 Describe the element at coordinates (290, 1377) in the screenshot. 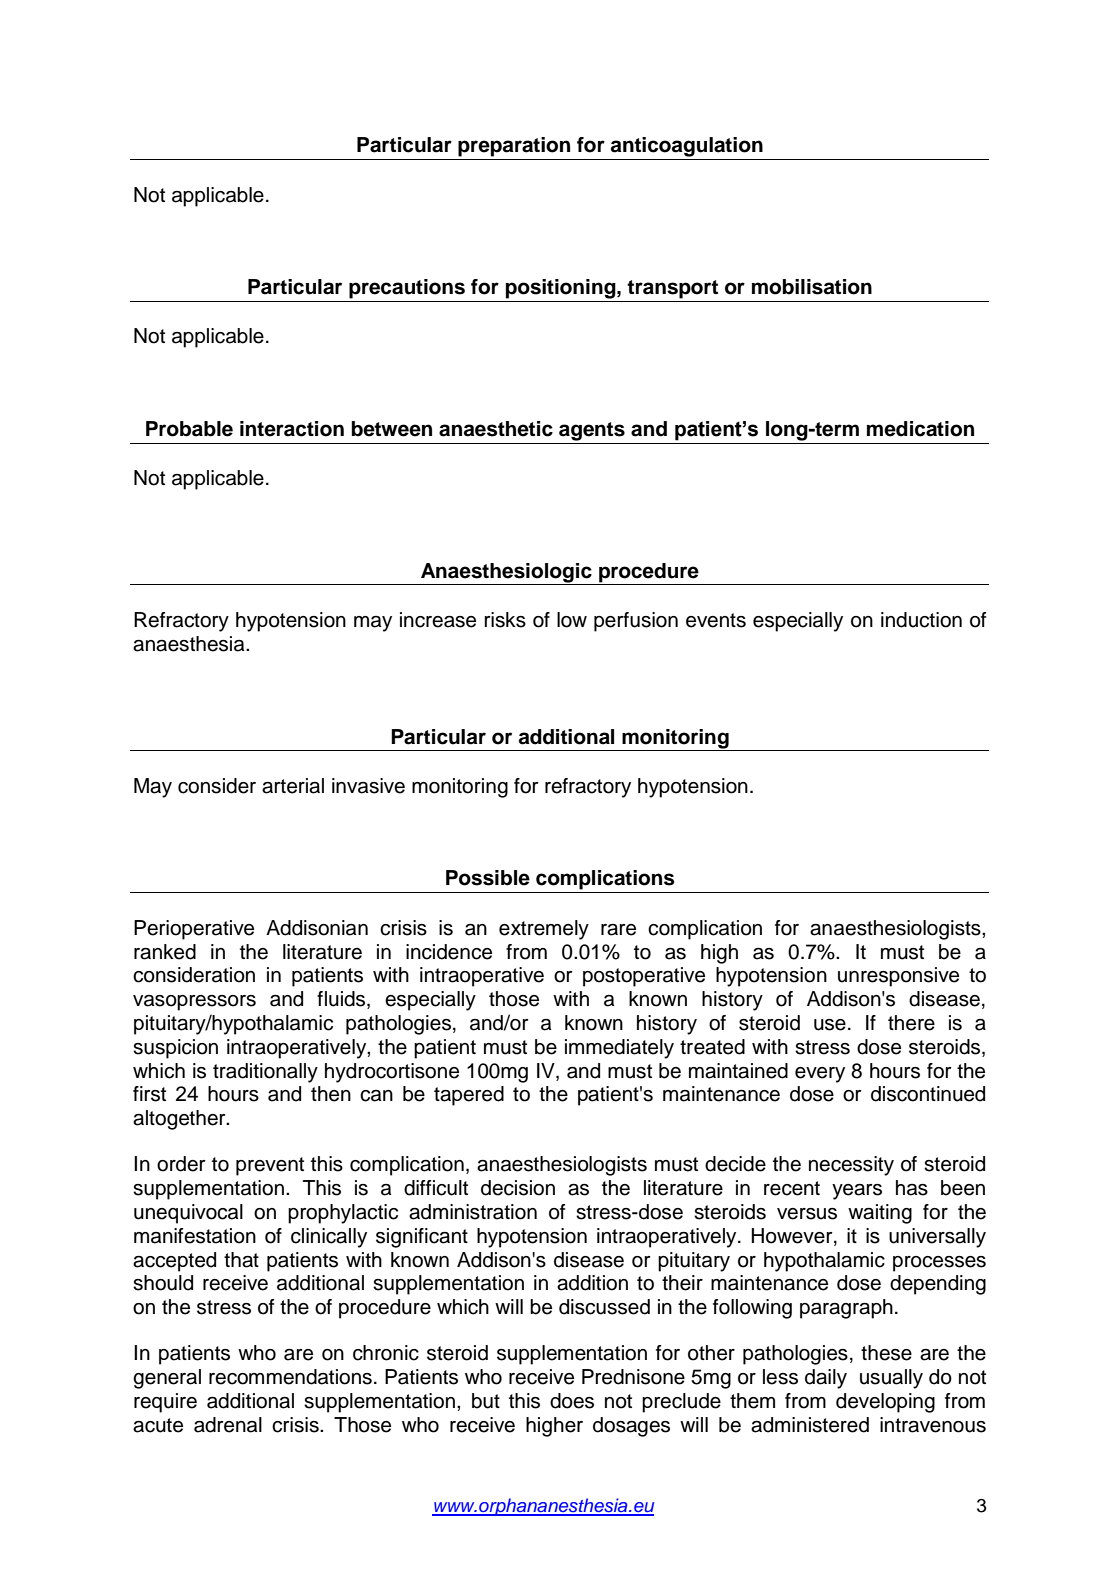

I see `recommendations` at that location.
